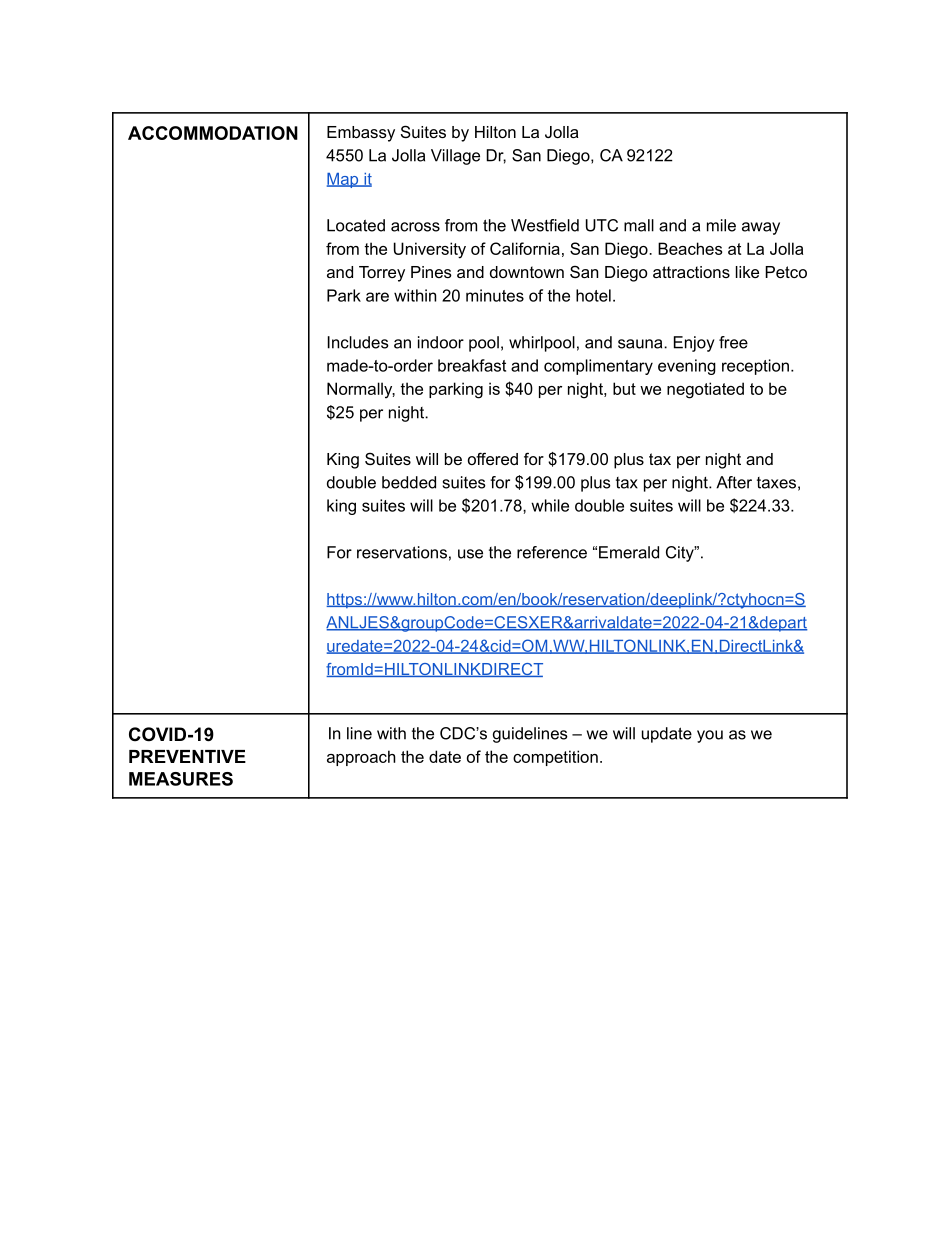  I want to click on attractions, so click(691, 272).
